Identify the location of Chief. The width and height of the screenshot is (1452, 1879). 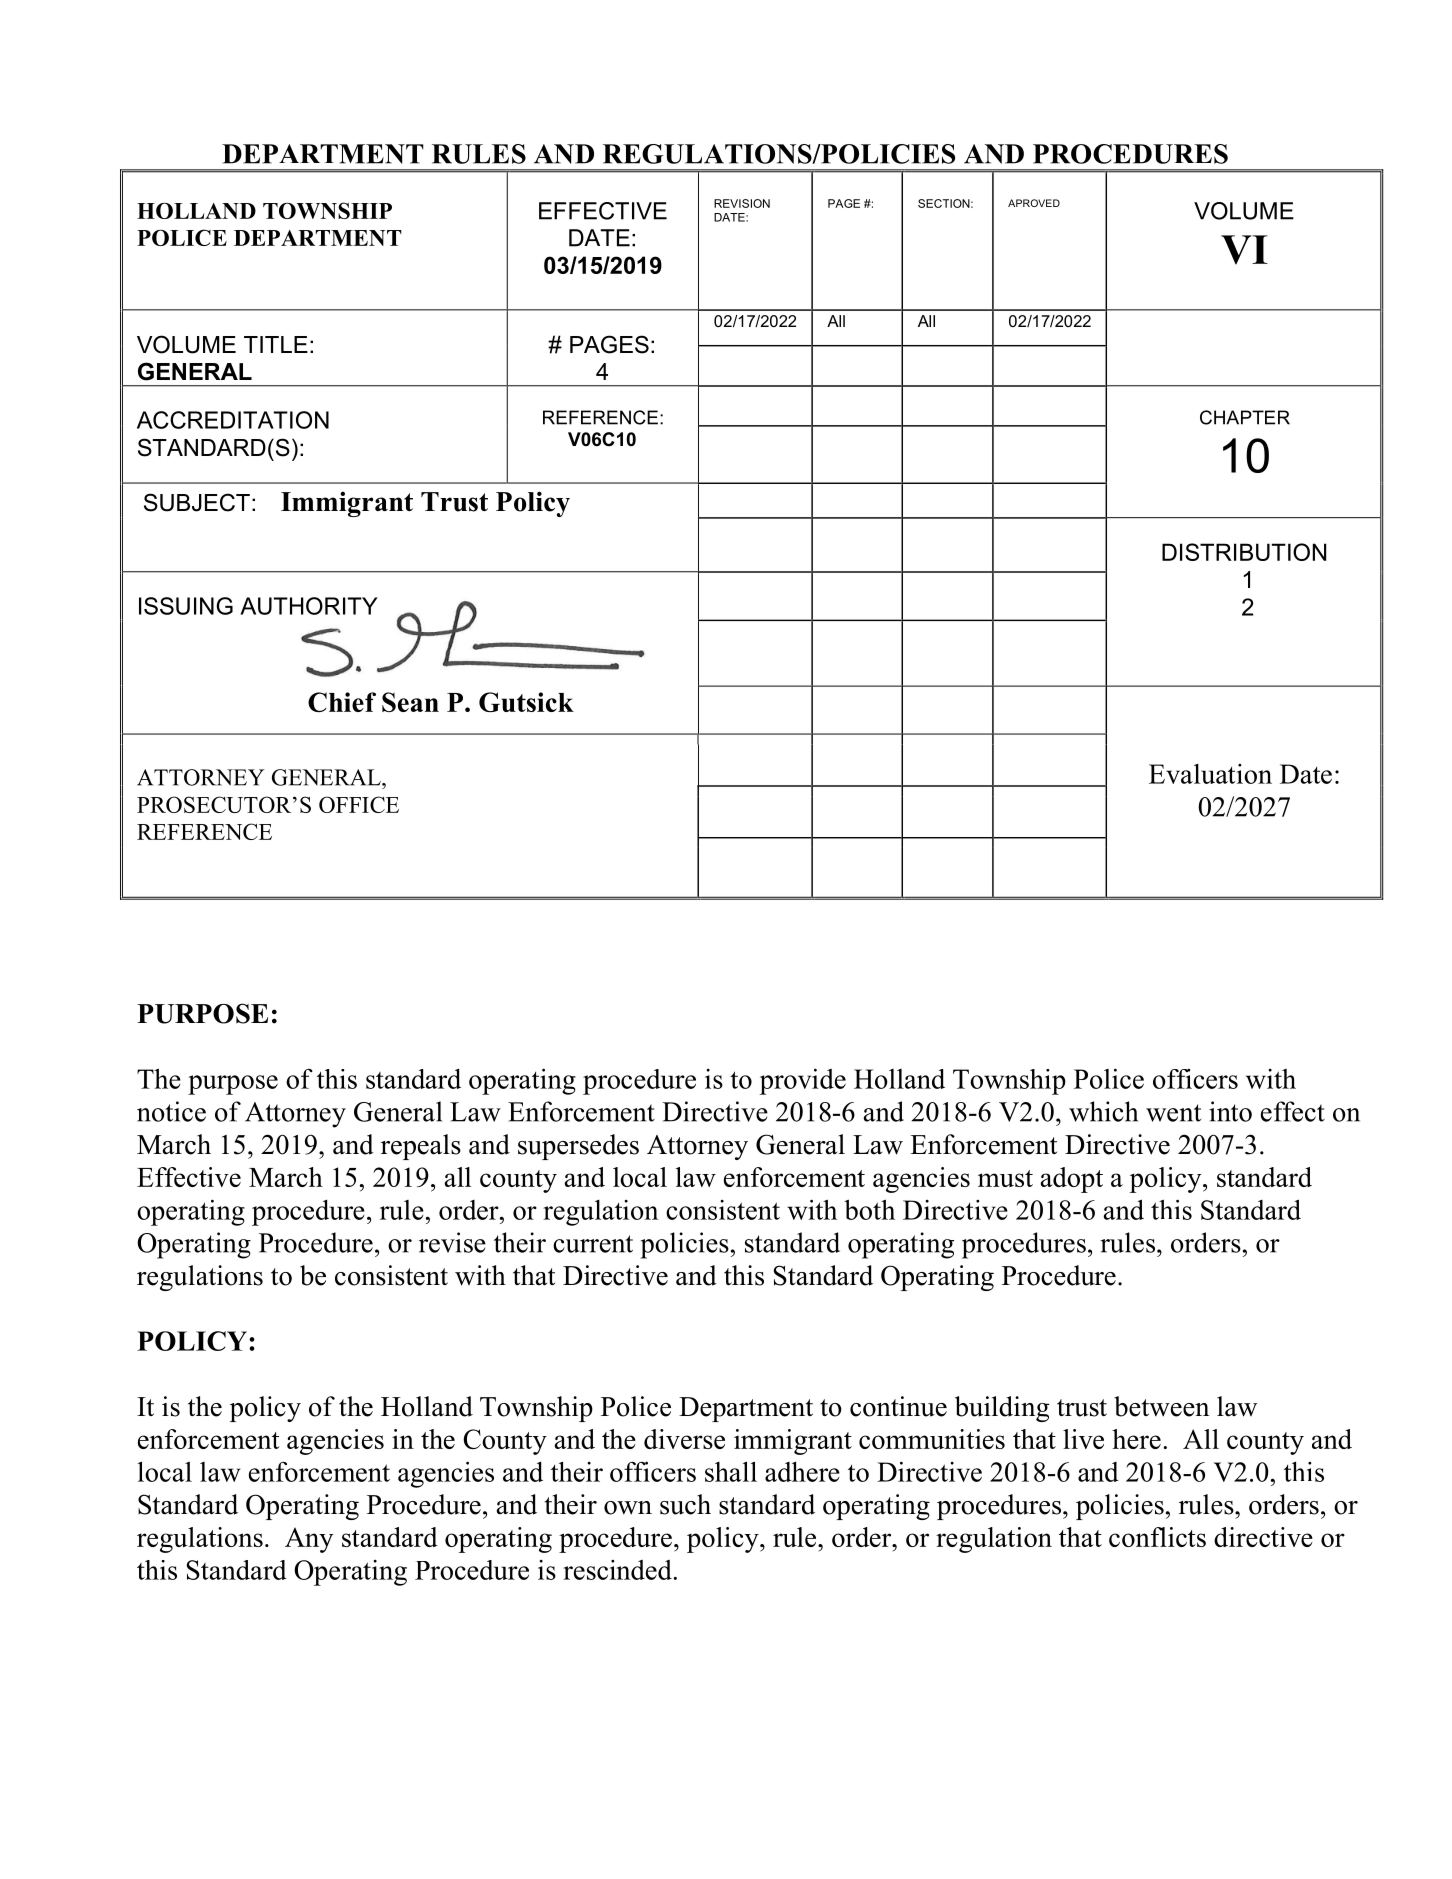
(342, 702).
